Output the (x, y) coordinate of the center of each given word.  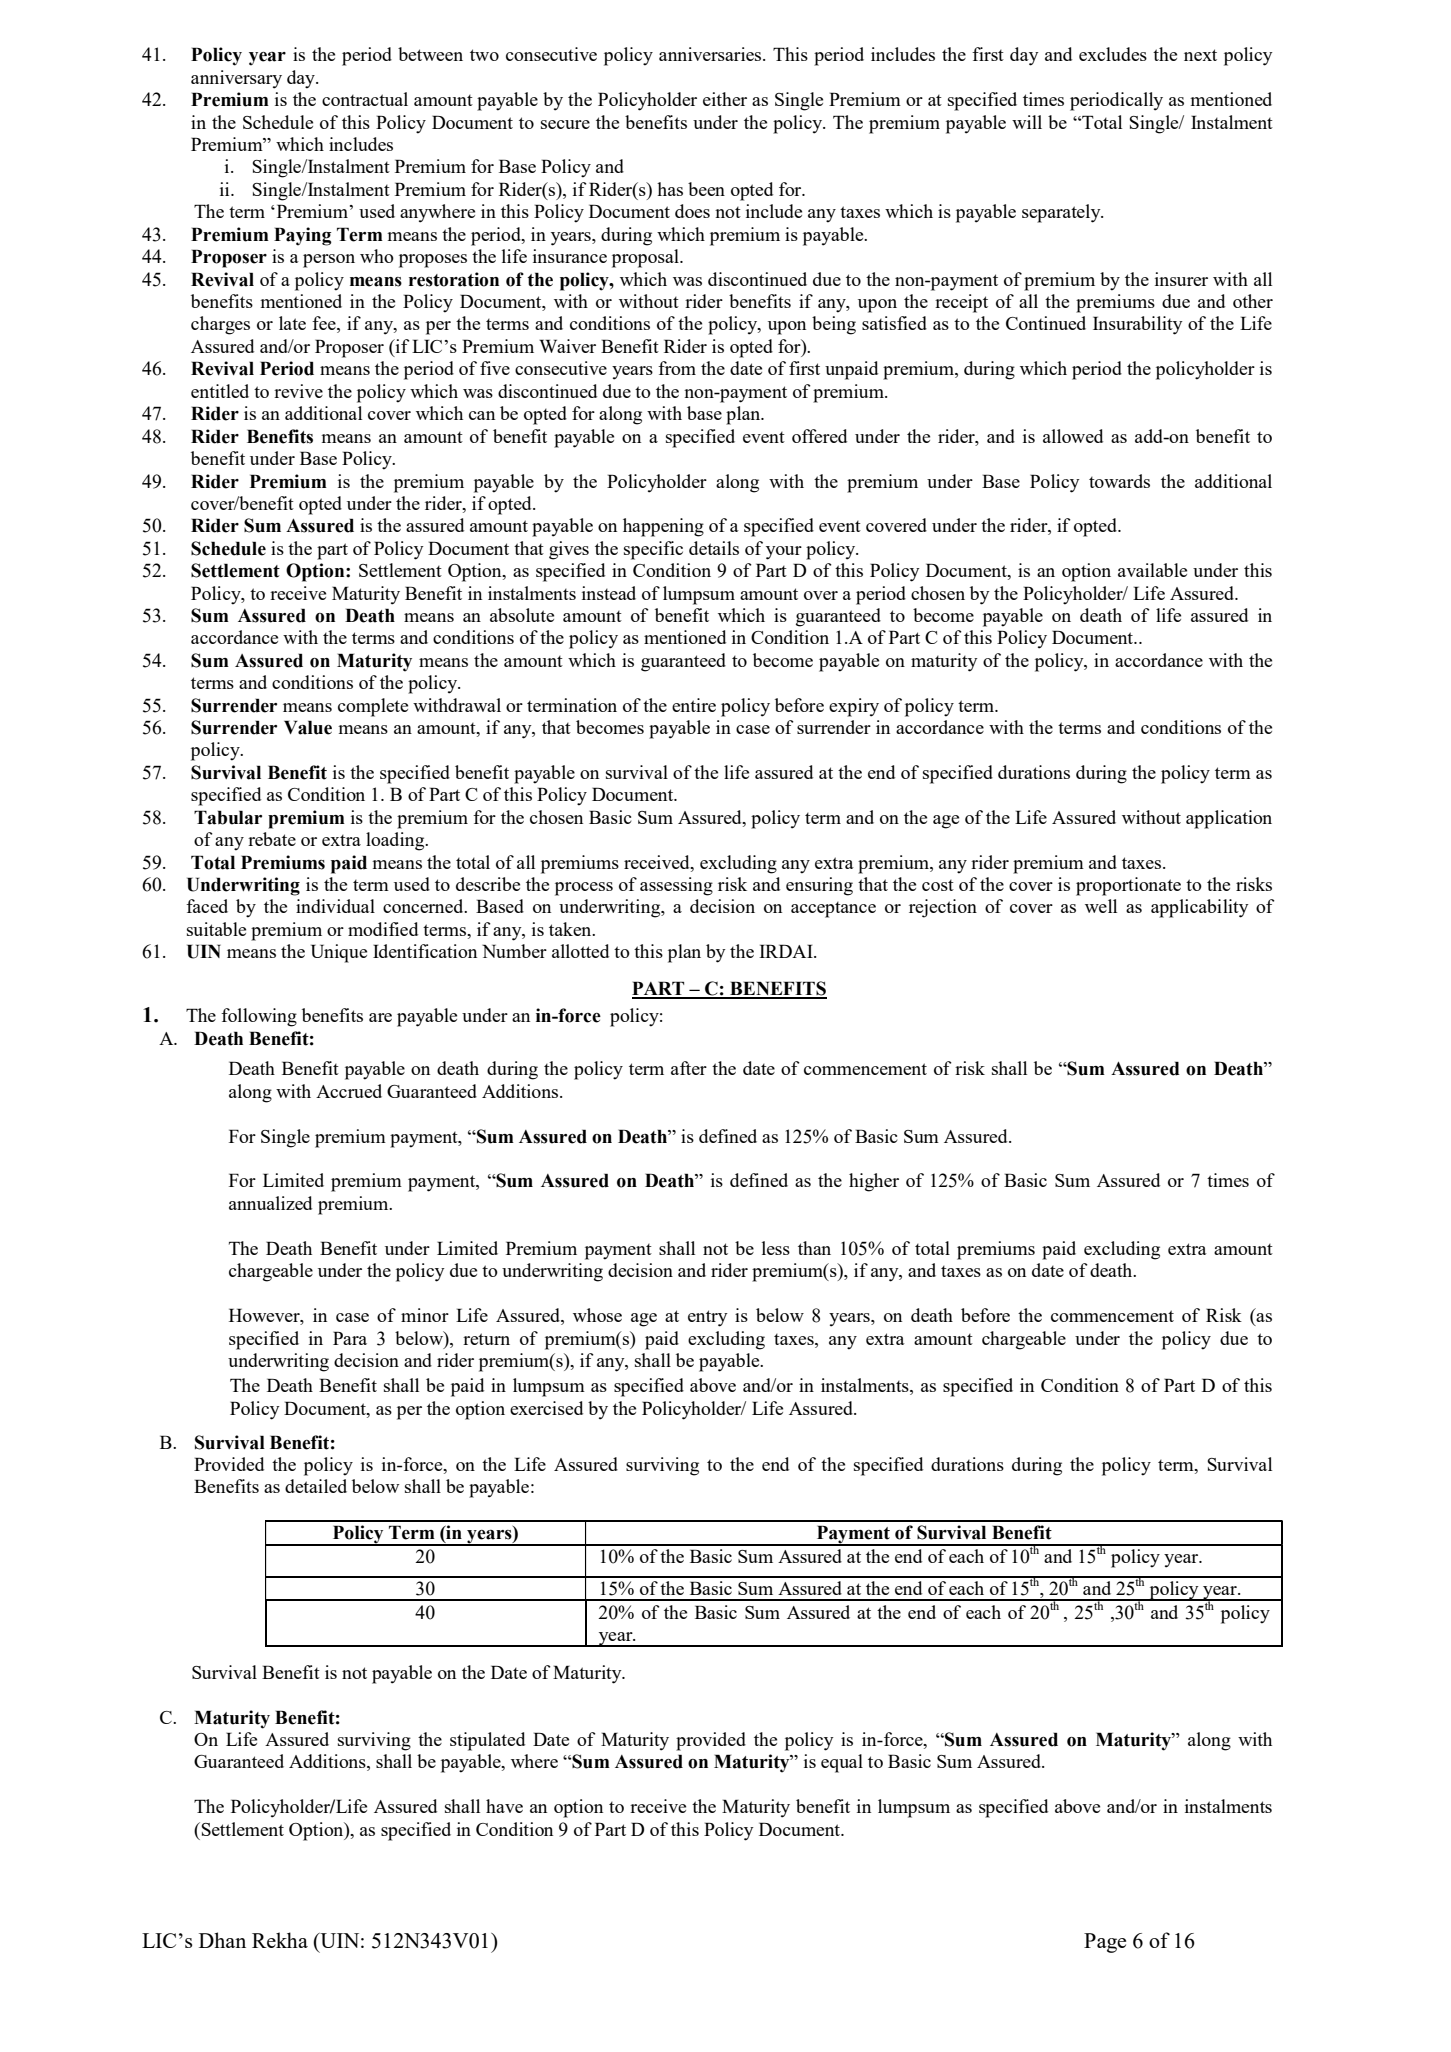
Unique (339, 953)
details (714, 548)
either (725, 99)
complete (373, 707)
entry (708, 1318)
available (1152, 570)
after (689, 1068)
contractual (365, 99)
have (504, 1806)
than (814, 1248)
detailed (316, 1486)
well (1101, 906)
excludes (1113, 54)
